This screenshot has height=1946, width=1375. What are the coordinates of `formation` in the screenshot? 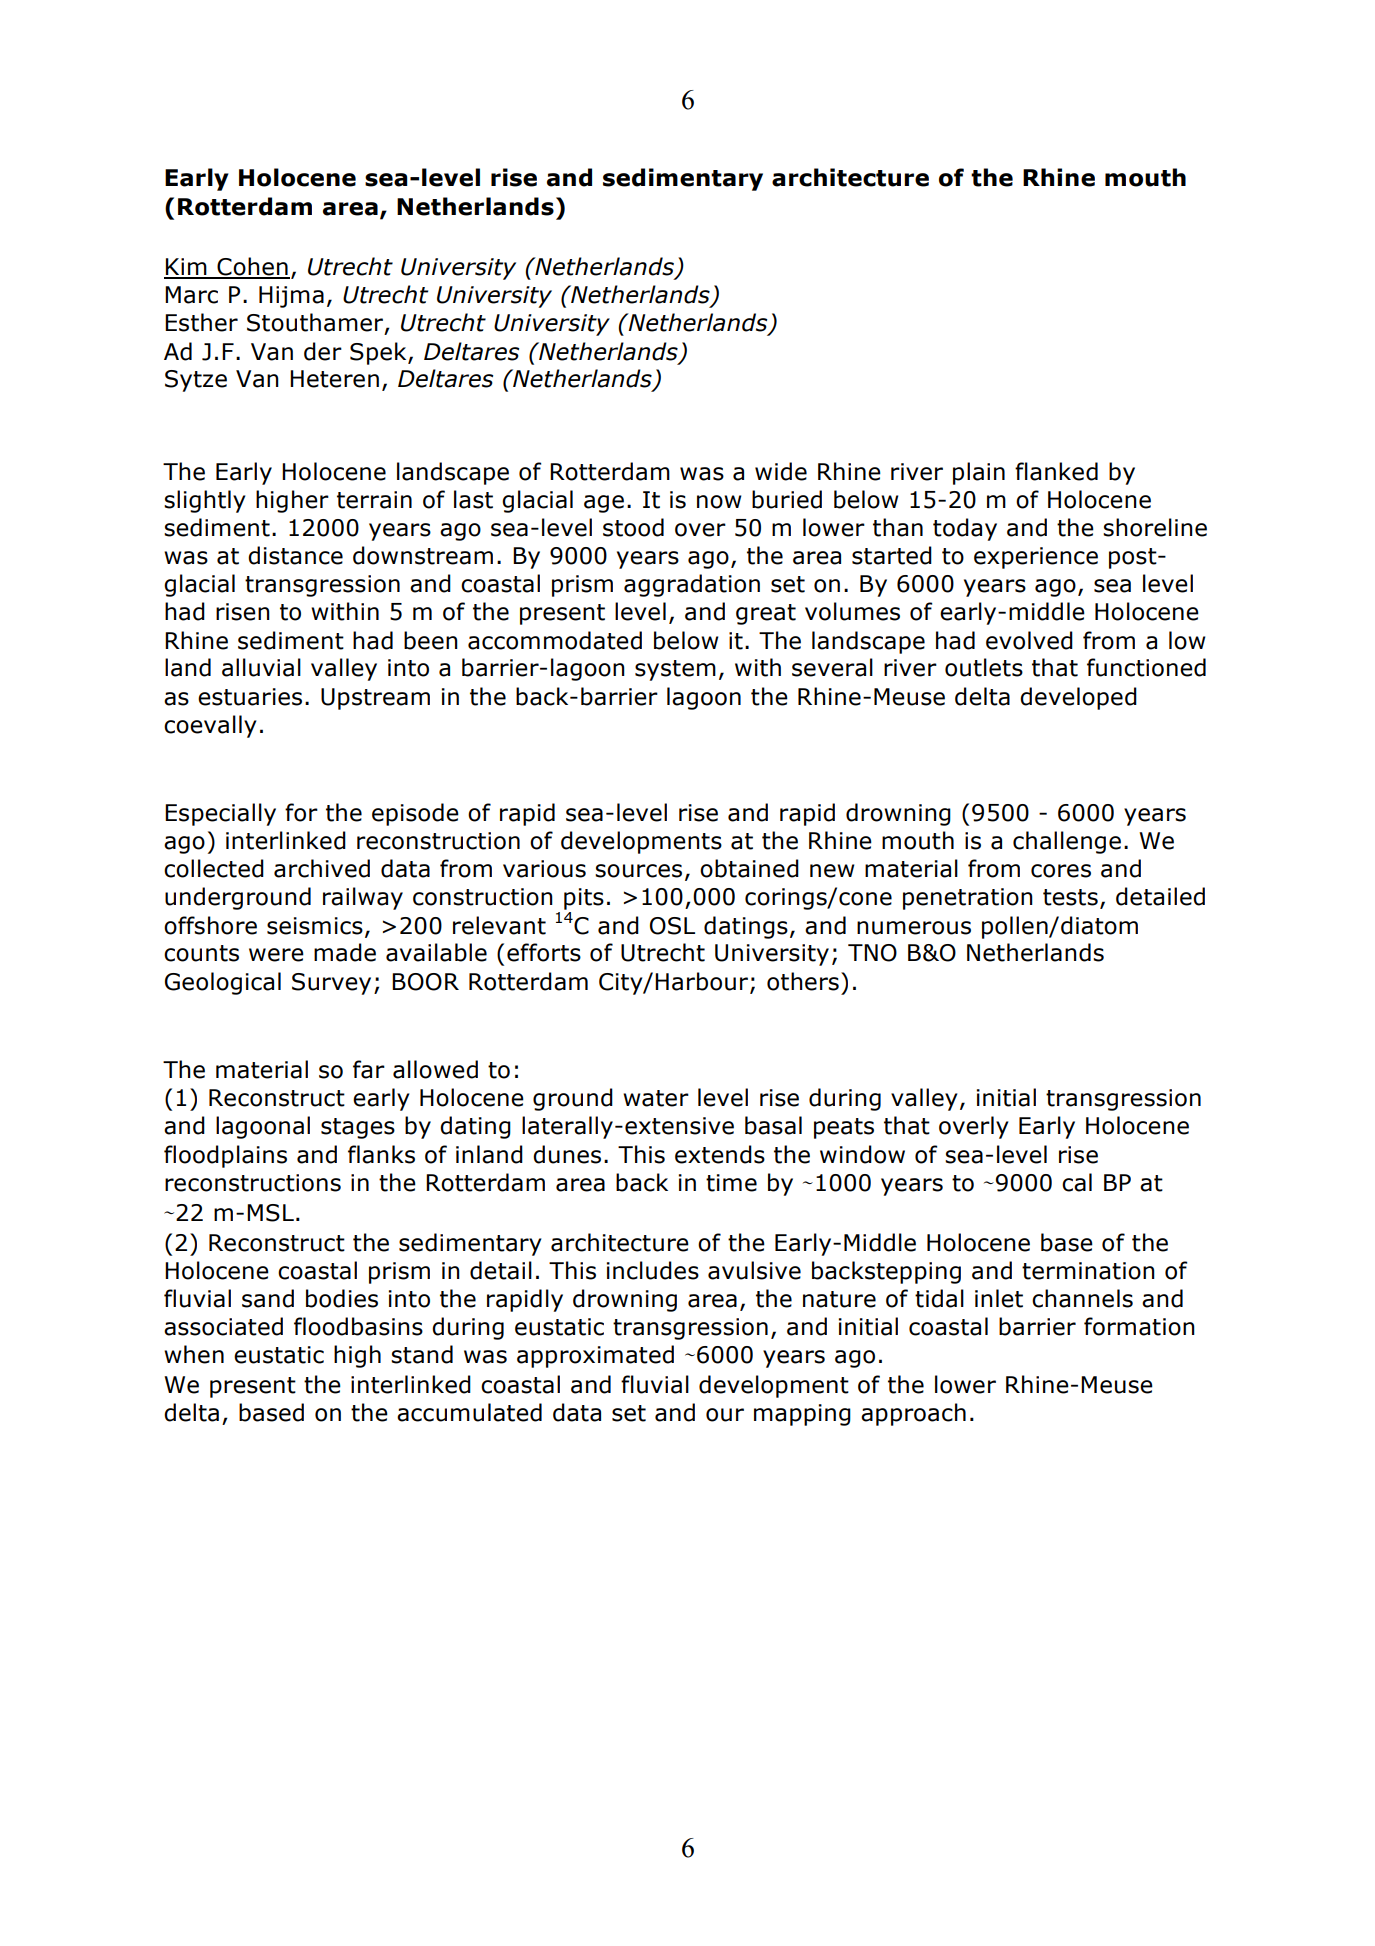 It's located at (1139, 1326).
